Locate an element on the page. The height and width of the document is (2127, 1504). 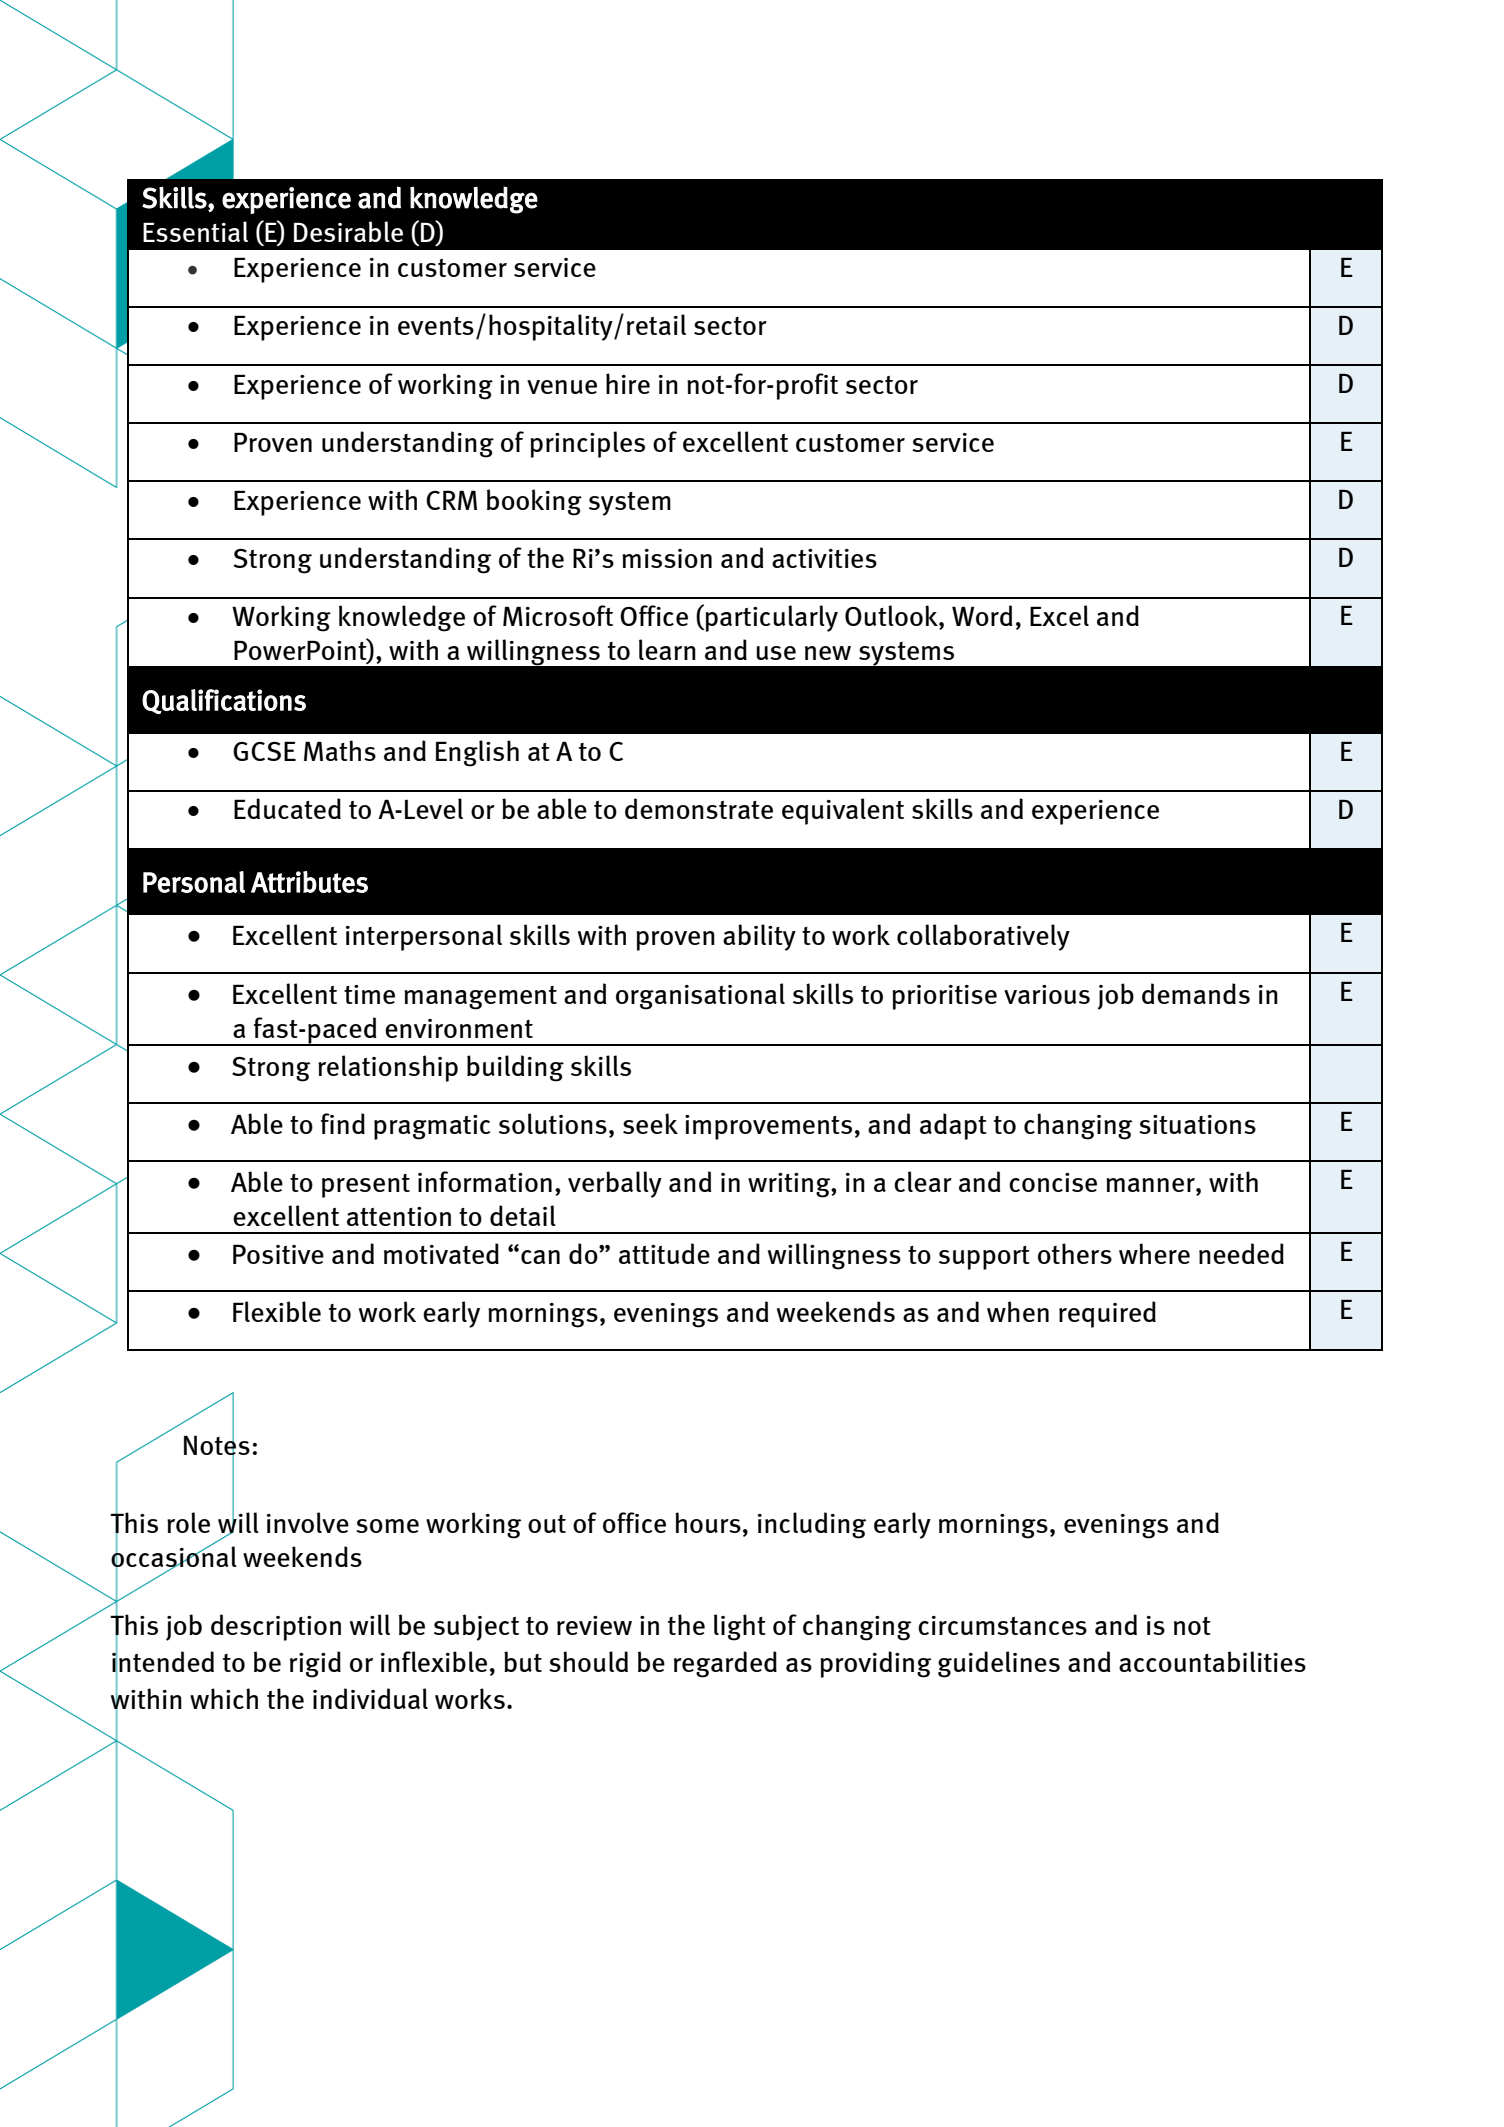
rigid is located at coordinates (315, 1664).
